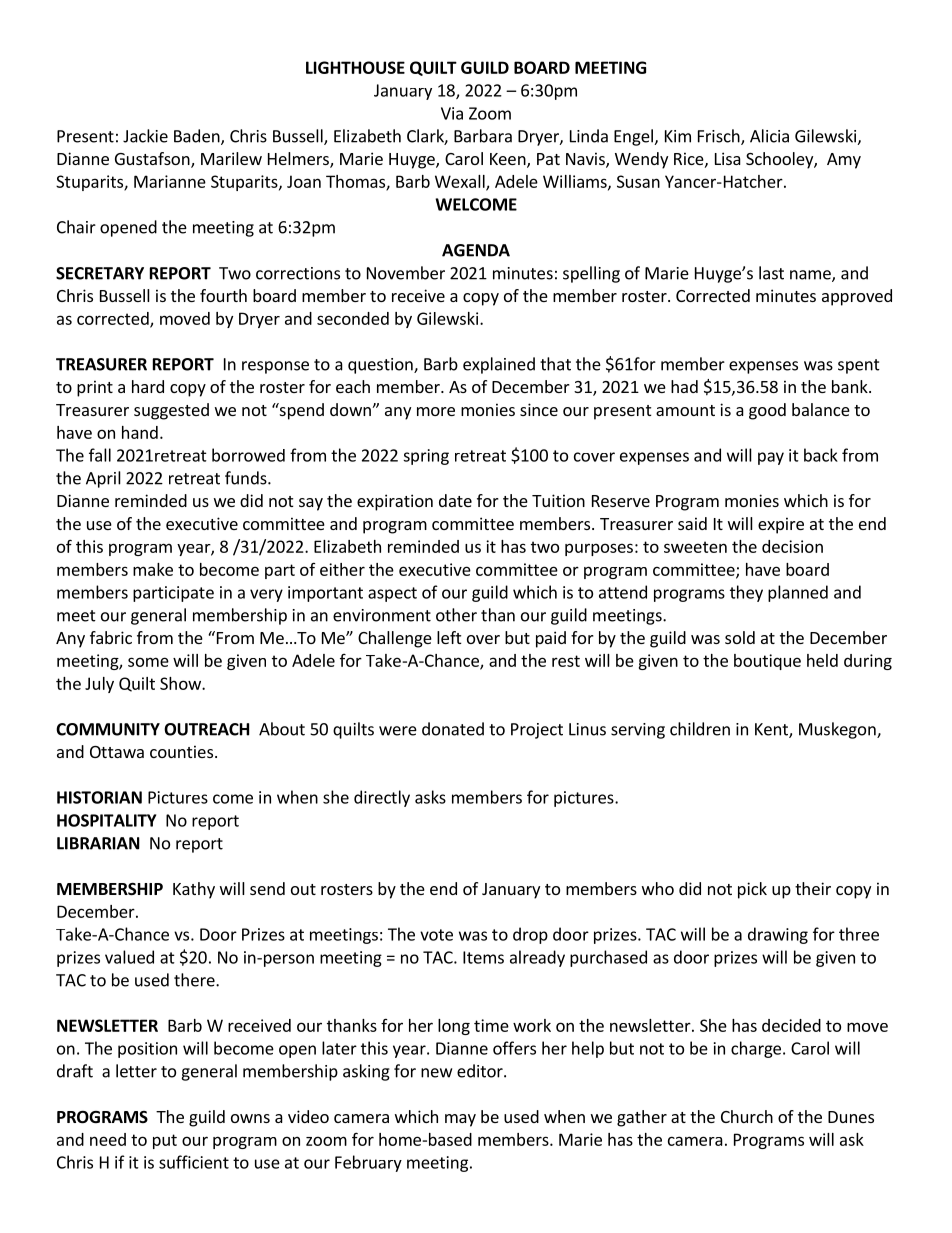 The height and width of the image is (1233, 952). Describe the element at coordinates (769, 136) in the image. I see `Alicia` at that location.
